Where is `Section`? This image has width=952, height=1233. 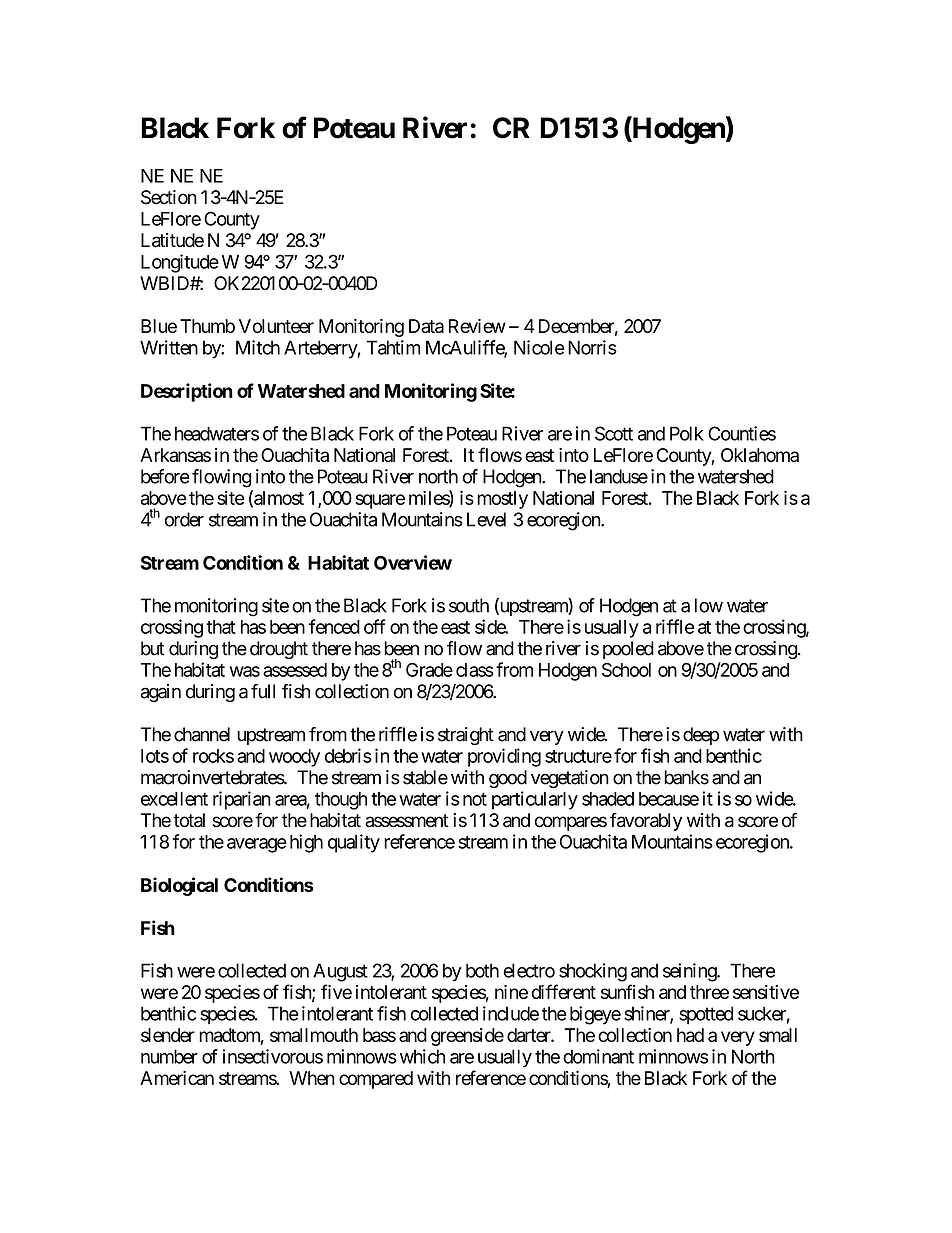 Section is located at coordinates (169, 197).
